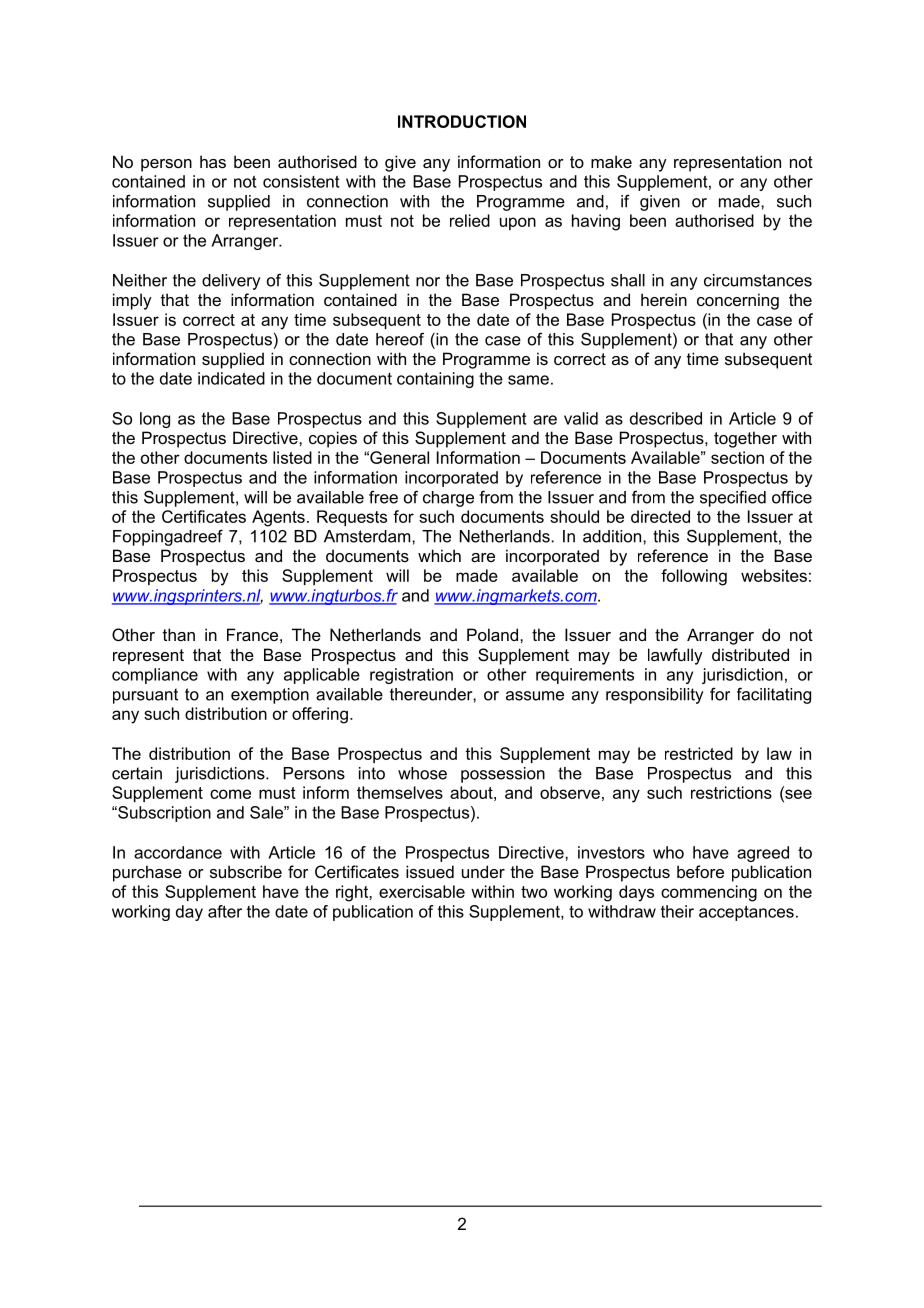 This screenshot has height=1308, width=924. Describe the element at coordinates (462, 121) in the screenshot. I see `INTRODUCTION` at that location.
